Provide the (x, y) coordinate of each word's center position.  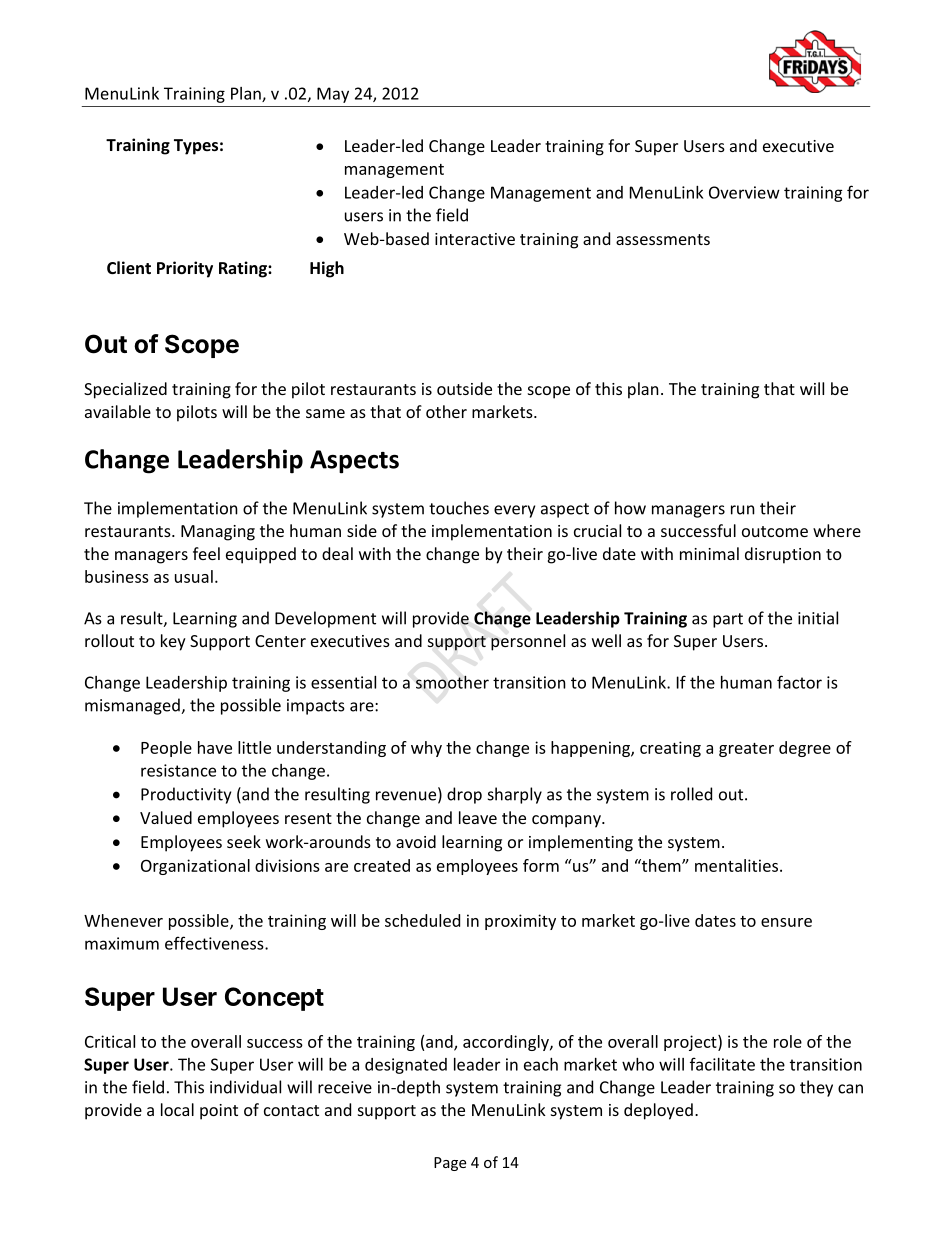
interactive (475, 239)
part (728, 620)
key (173, 642)
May (333, 95)
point (219, 1112)
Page (450, 1164)
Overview (744, 192)
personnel (528, 642)
